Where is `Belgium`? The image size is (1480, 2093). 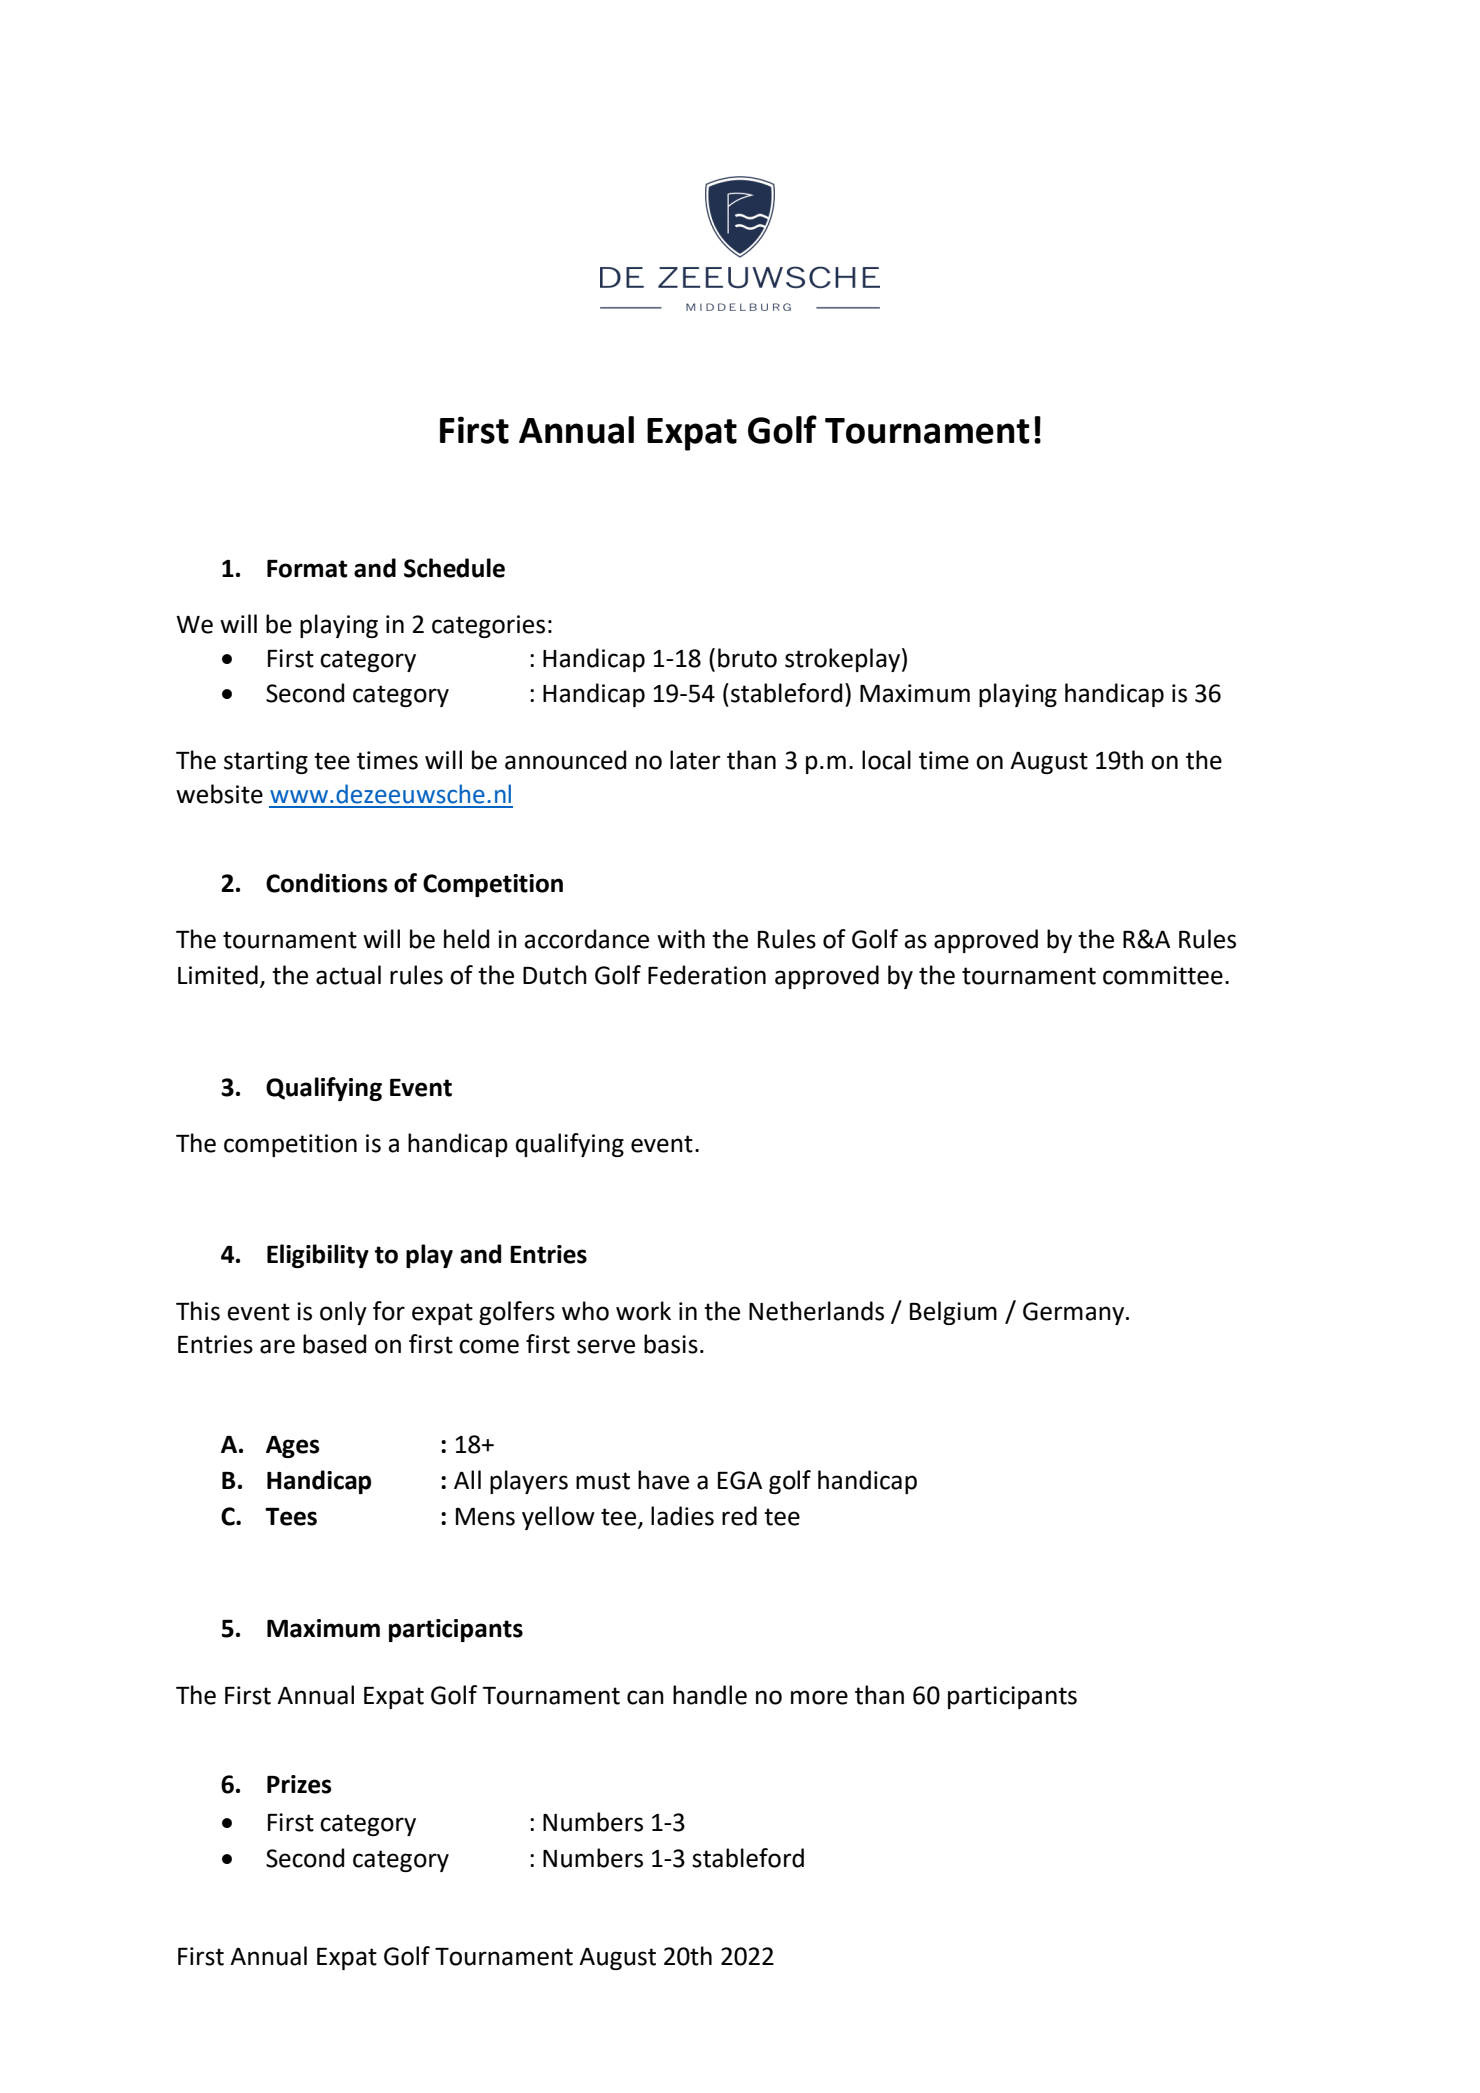
Belgium is located at coordinates (953, 1313).
